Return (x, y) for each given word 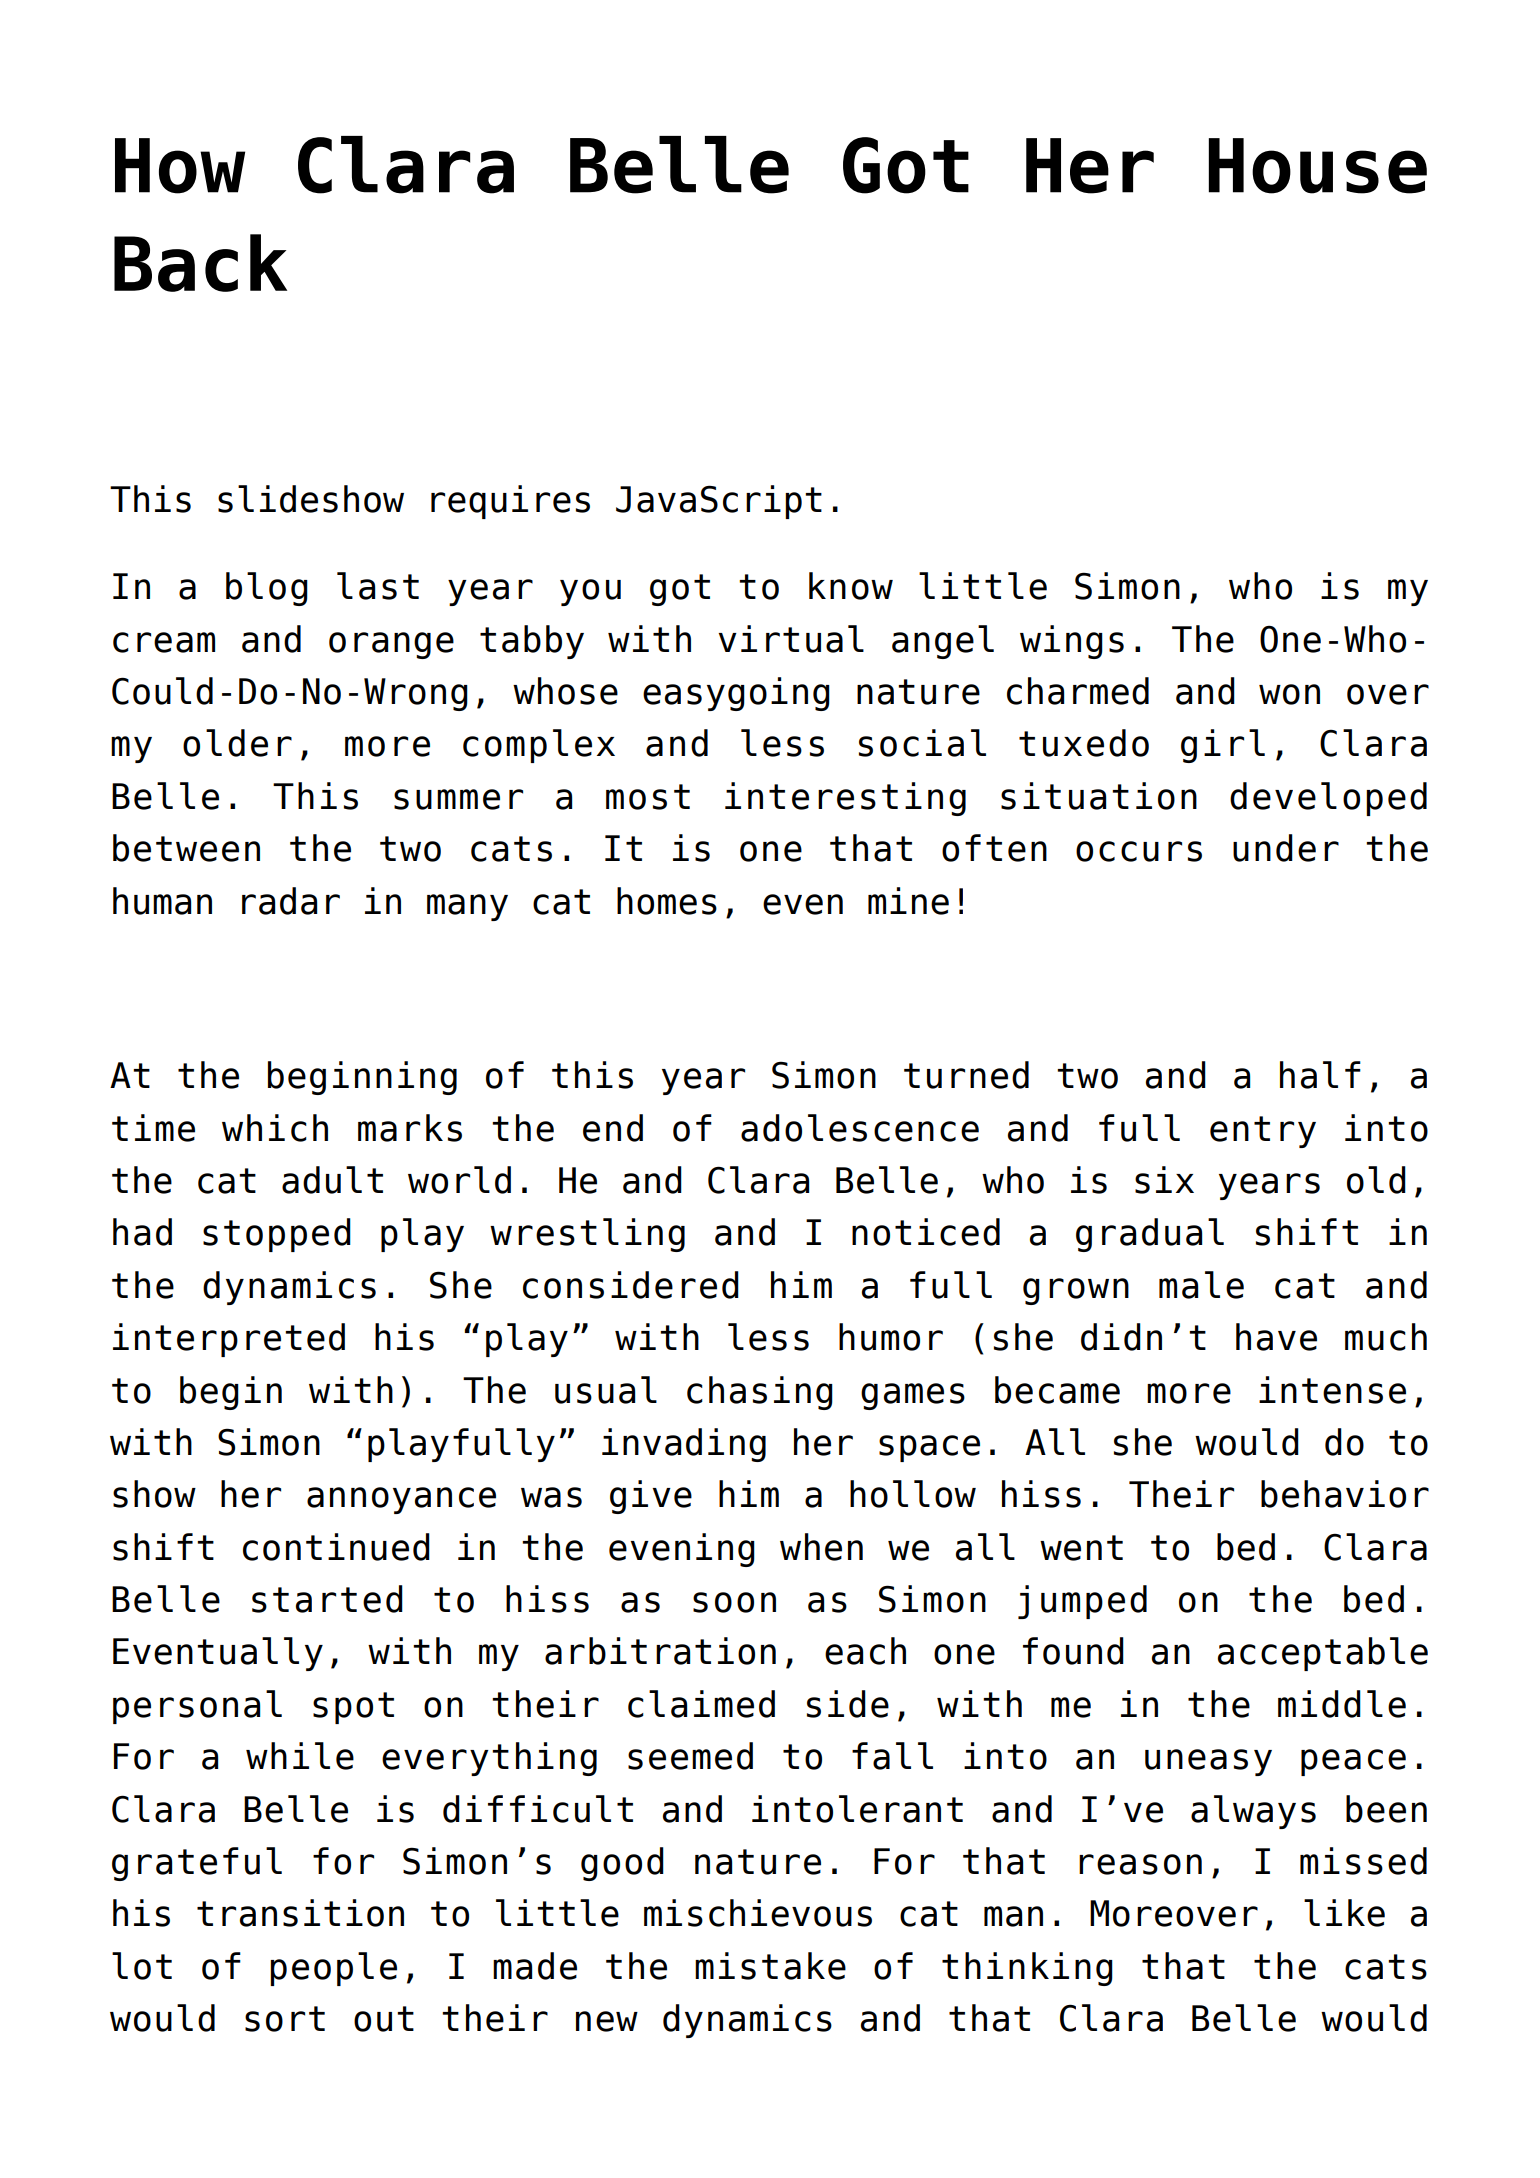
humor (891, 1337)
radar (291, 901)
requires (510, 502)
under (1286, 848)
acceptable (1323, 1654)
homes (667, 901)
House (1318, 166)
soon (734, 1602)
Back (200, 263)
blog (267, 589)
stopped (277, 1235)
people (333, 1969)
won (1289, 694)
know (851, 586)
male (1201, 1285)
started (327, 1599)
